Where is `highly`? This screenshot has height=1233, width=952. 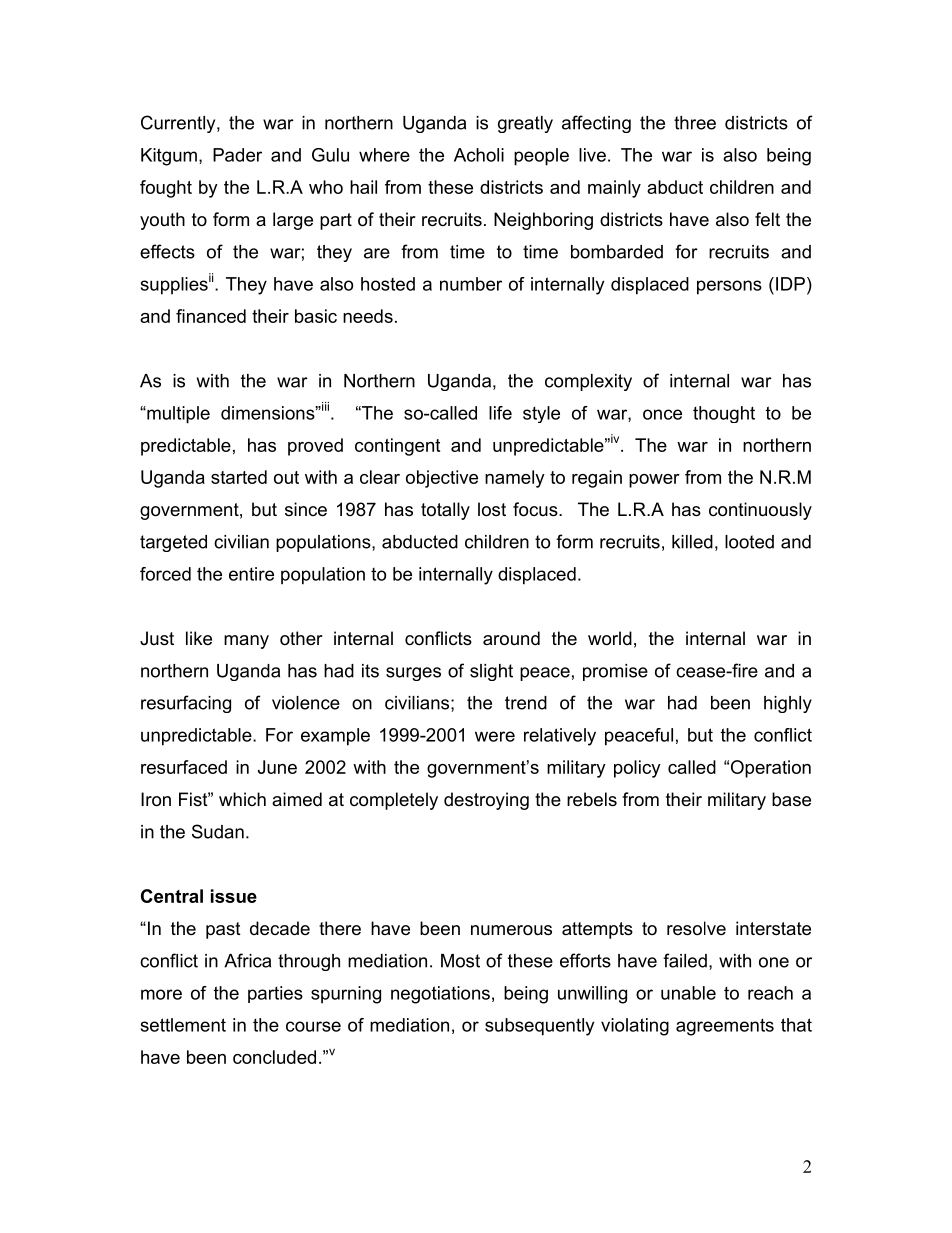 highly is located at coordinates (788, 704).
